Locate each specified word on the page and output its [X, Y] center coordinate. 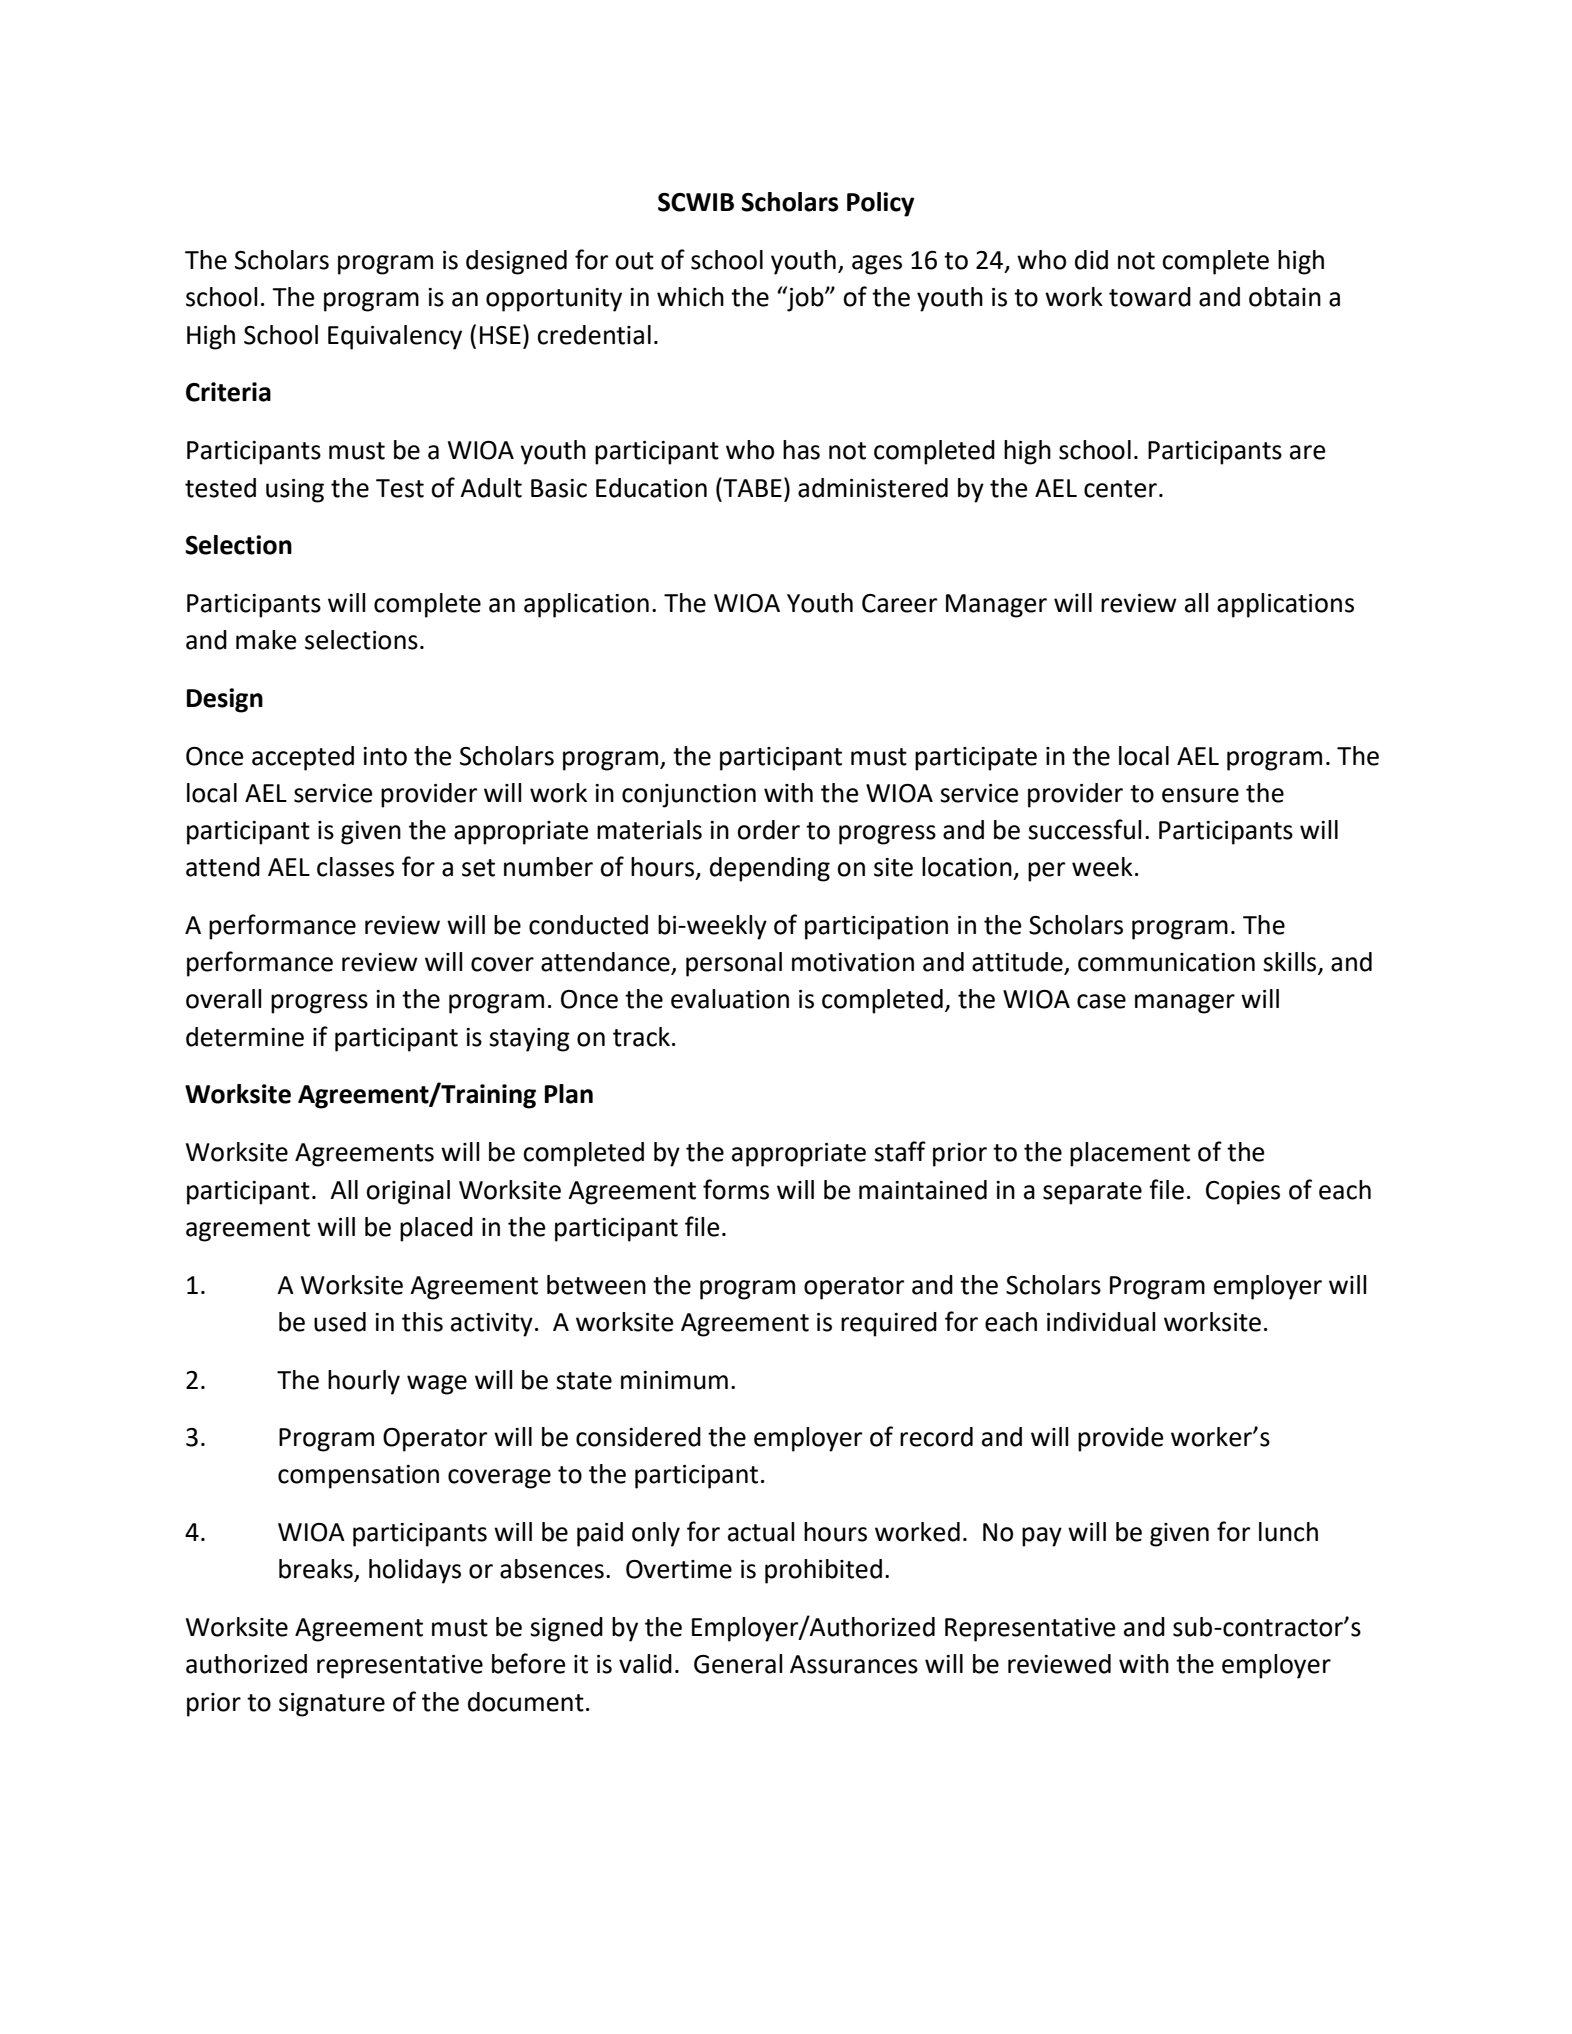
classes [355, 867]
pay [1042, 1537]
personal [734, 964]
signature [332, 1705]
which [690, 297]
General [738, 1664]
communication [1166, 962]
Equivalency [395, 337]
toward [1150, 297]
